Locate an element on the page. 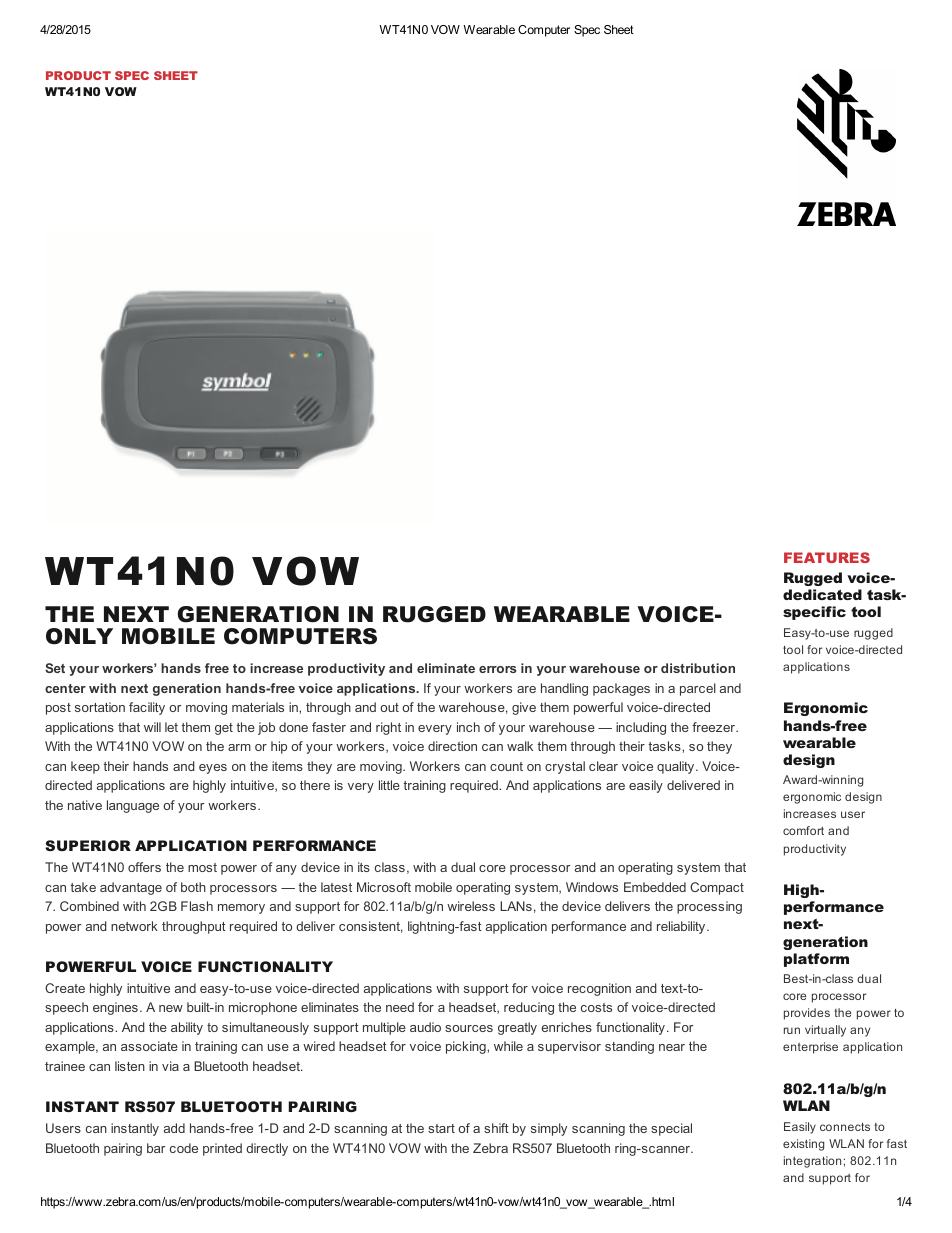  errors is located at coordinates (498, 669).
